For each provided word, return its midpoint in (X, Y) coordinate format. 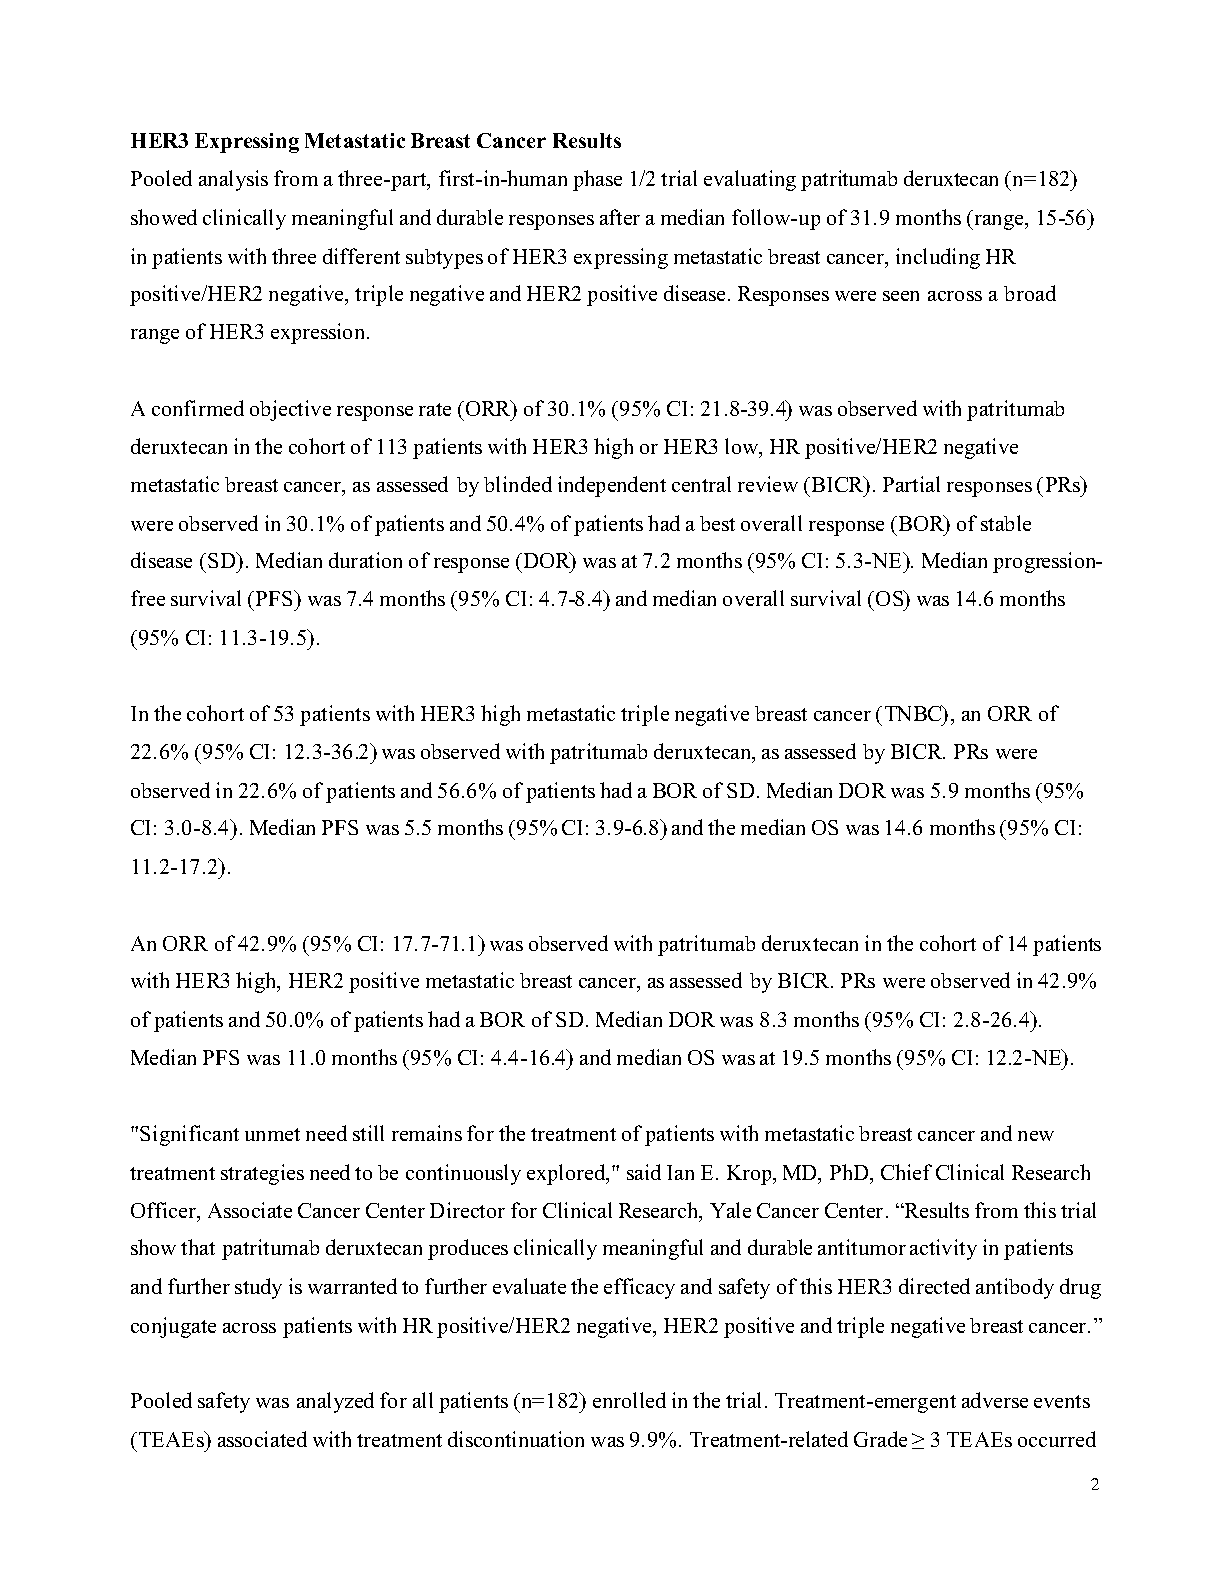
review (768, 484)
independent (612, 486)
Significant (189, 1135)
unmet (272, 1134)
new (1036, 1136)
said (644, 1172)
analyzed (335, 1402)
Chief (906, 1172)
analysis (233, 180)
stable (1006, 523)
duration (365, 560)
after (620, 217)
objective (290, 410)
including (938, 258)
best (717, 523)
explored (567, 1174)
